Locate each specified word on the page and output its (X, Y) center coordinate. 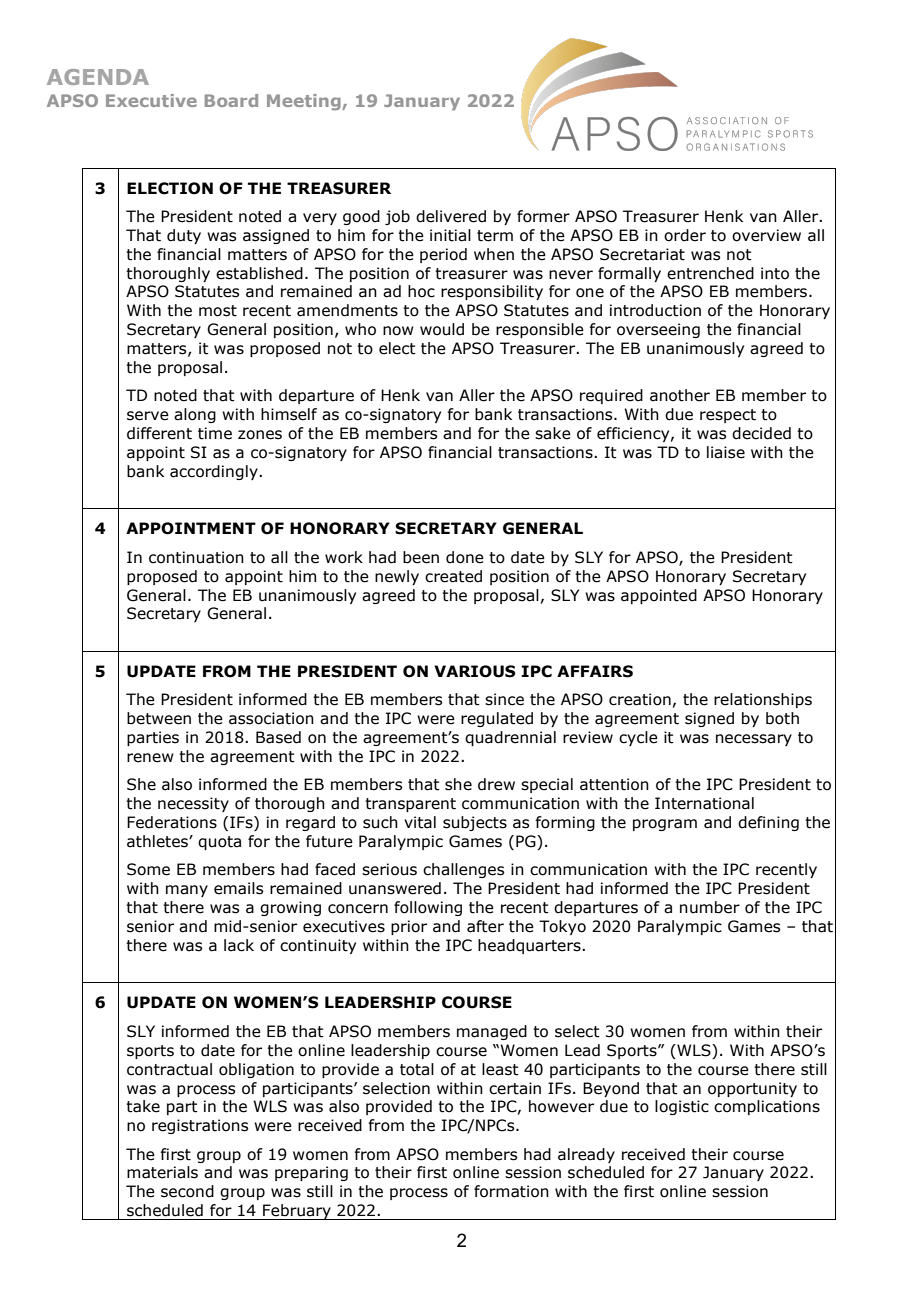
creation (640, 699)
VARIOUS (475, 671)
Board (231, 100)
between (159, 718)
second (187, 1191)
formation (511, 1191)
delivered (451, 216)
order (685, 235)
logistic (682, 1107)
